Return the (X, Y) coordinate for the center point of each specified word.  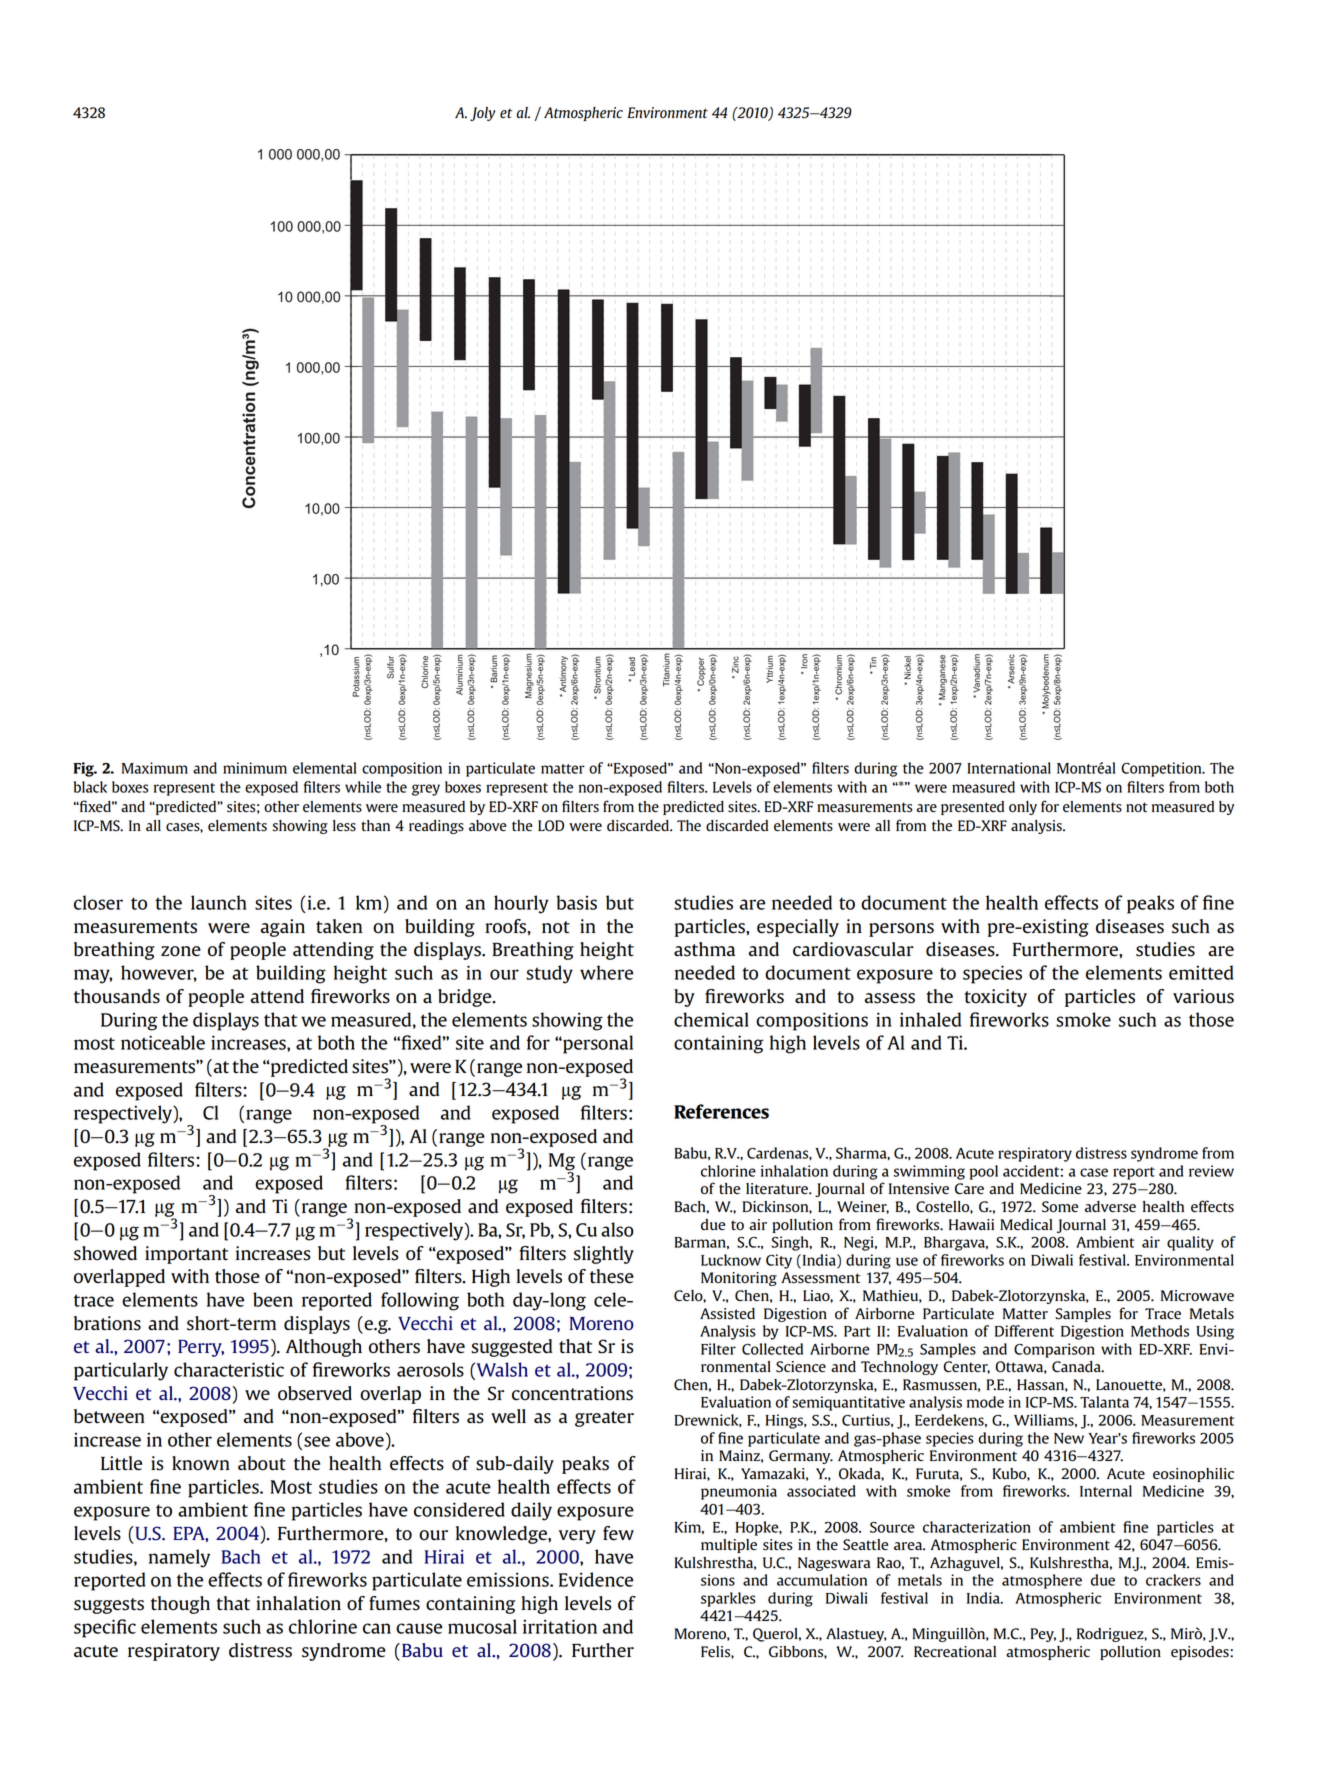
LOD (551, 826)
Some (1060, 1207)
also (617, 1229)
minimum (255, 768)
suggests (109, 1606)
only (1023, 808)
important (186, 1255)
